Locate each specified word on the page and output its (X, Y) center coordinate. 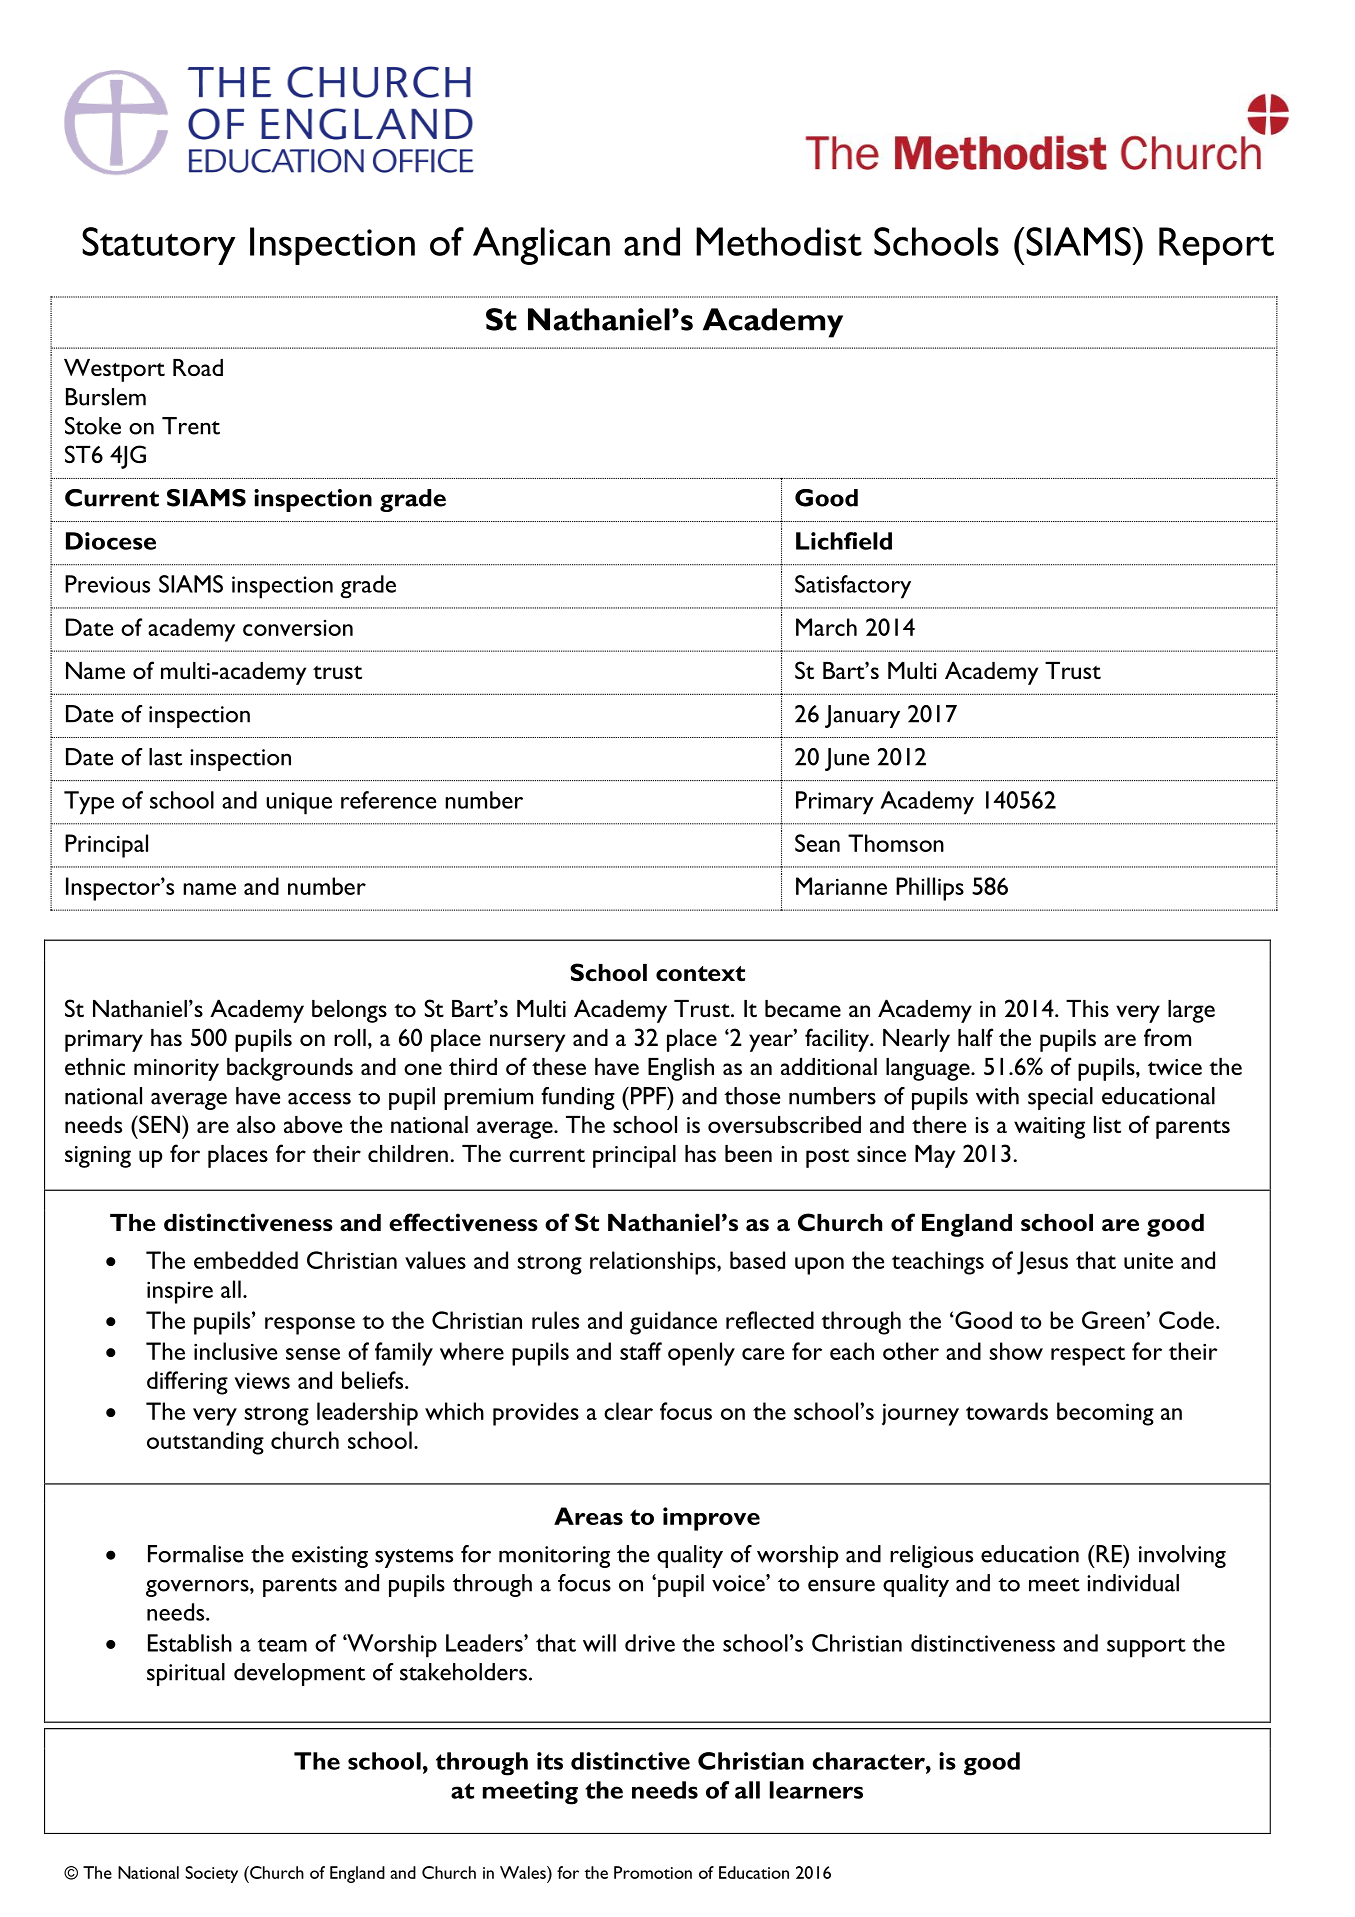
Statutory (159, 246)
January (862, 716)
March (826, 627)
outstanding (205, 1443)
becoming (1105, 1414)
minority (176, 1070)
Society (211, 1874)
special (1060, 1098)
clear (628, 1411)
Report (1216, 246)
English (681, 1069)
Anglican (541, 246)
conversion (298, 628)
